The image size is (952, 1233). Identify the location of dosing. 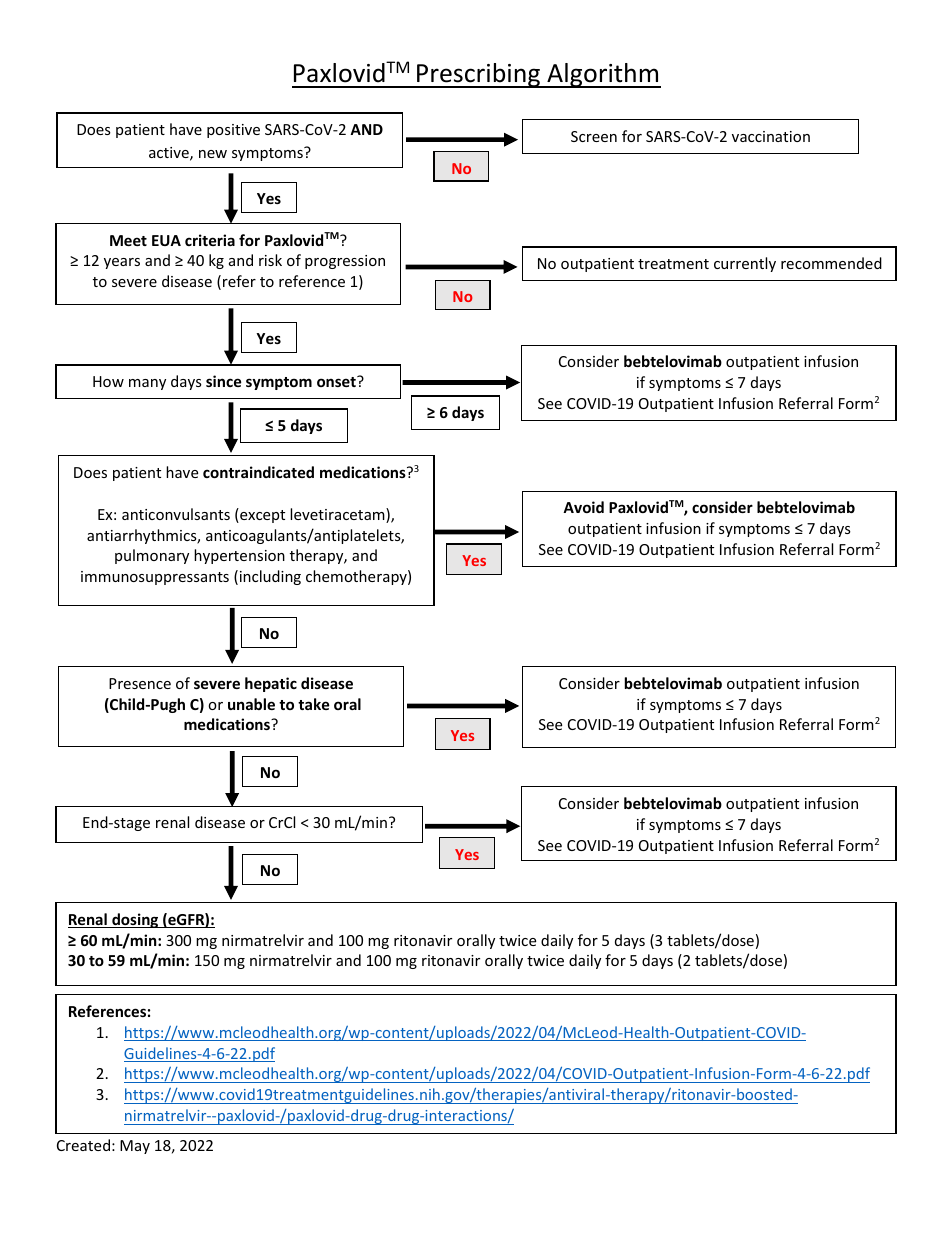
(135, 920).
